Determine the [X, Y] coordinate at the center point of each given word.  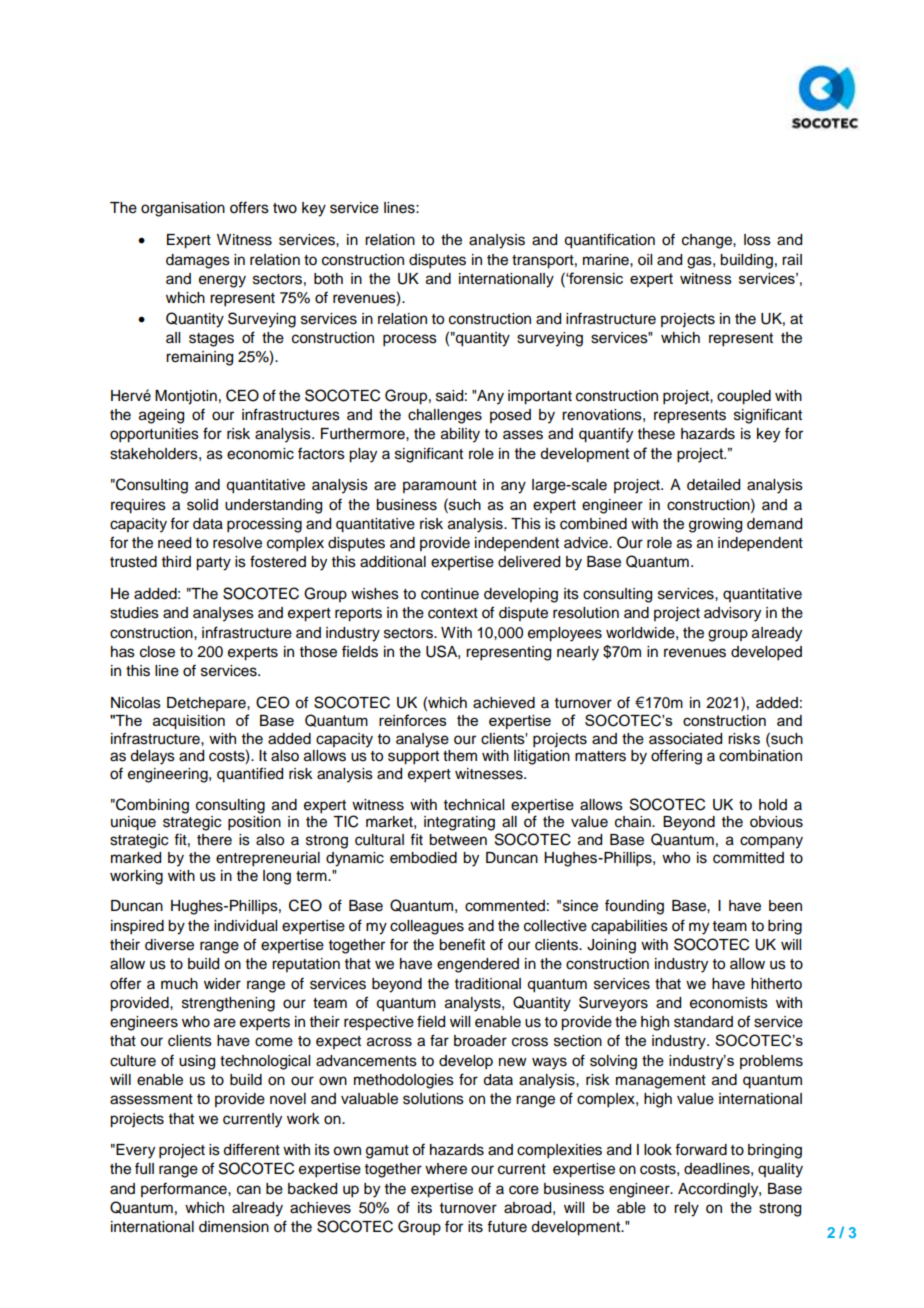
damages [198, 261]
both [328, 279]
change [708, 241]
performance [185, 1189]
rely [686, 1209]
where [446, 1169]
